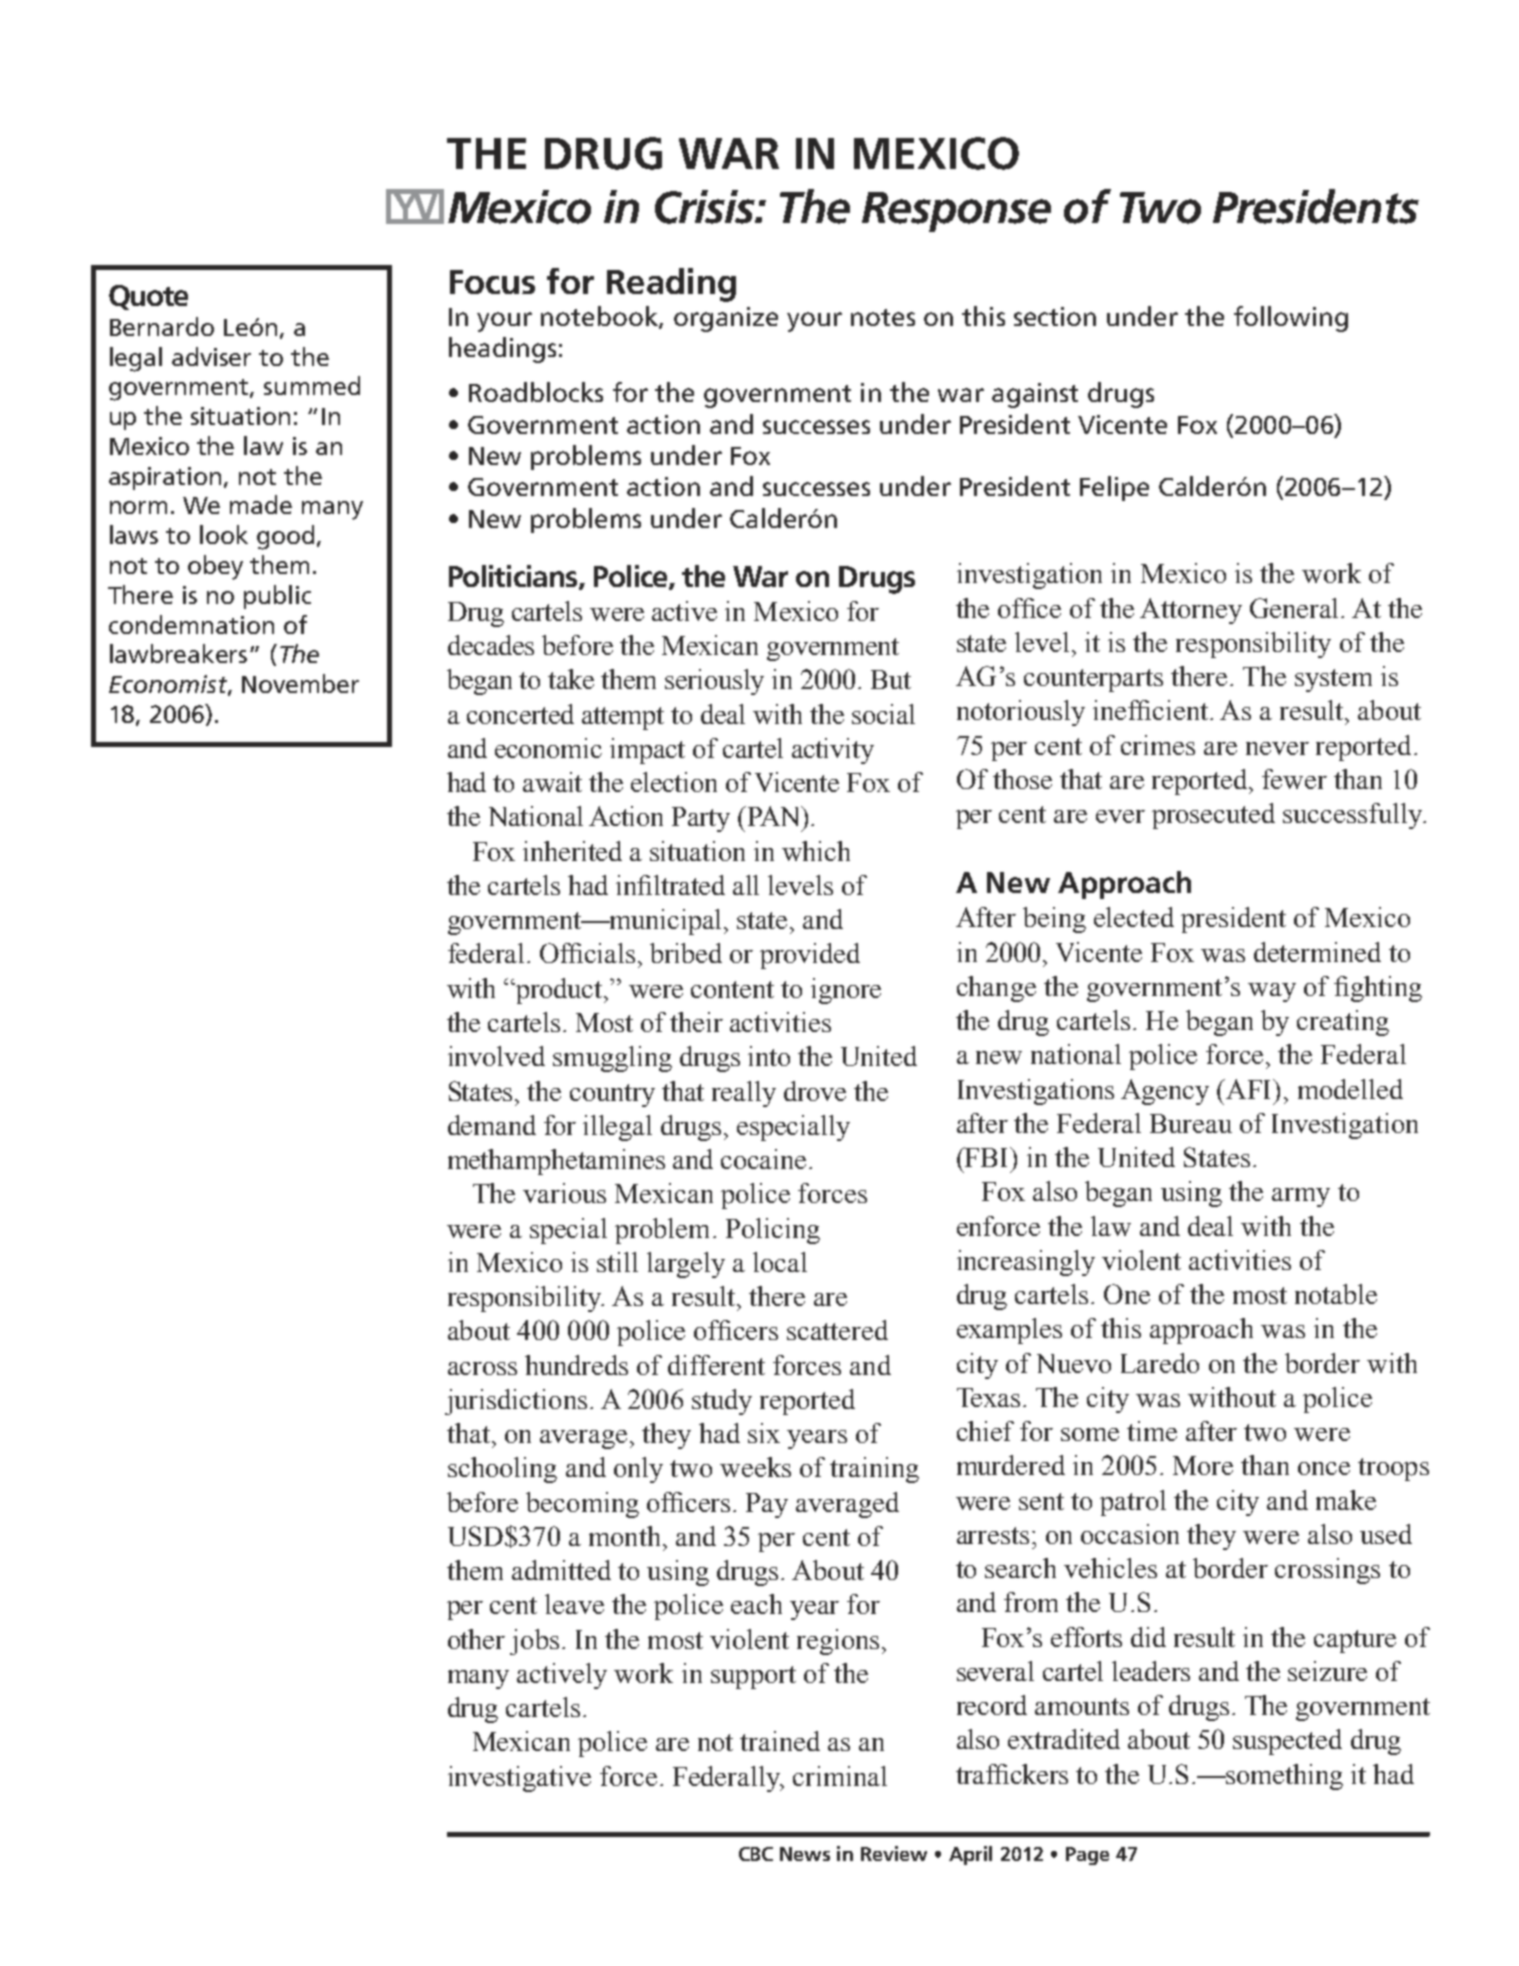 The width and height of the screenshot is (1519, 1966). Describe the element at coordinates (726, 319) in the screenshot. I see `organize` at that location.
